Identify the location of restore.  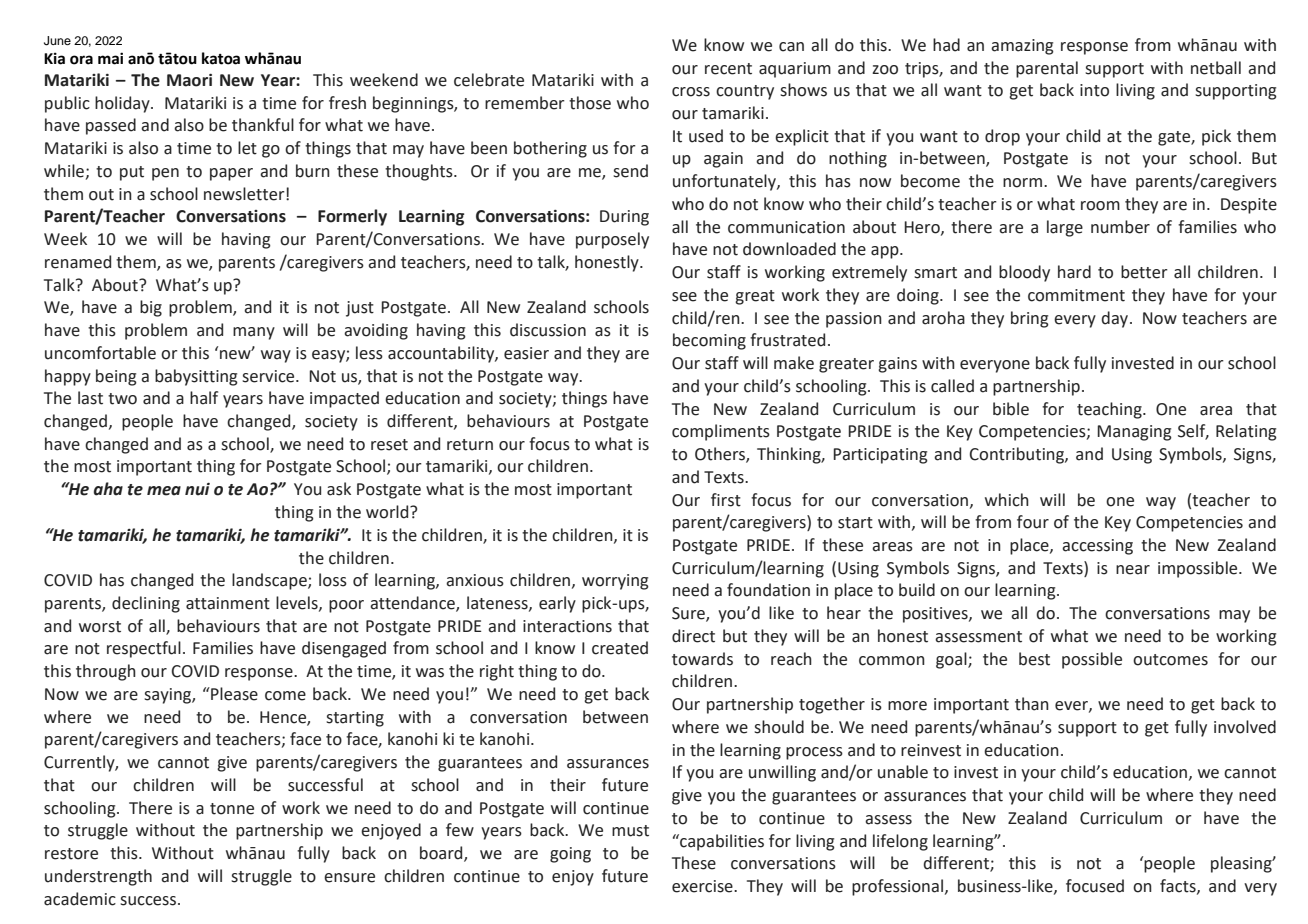
(71, 854).
